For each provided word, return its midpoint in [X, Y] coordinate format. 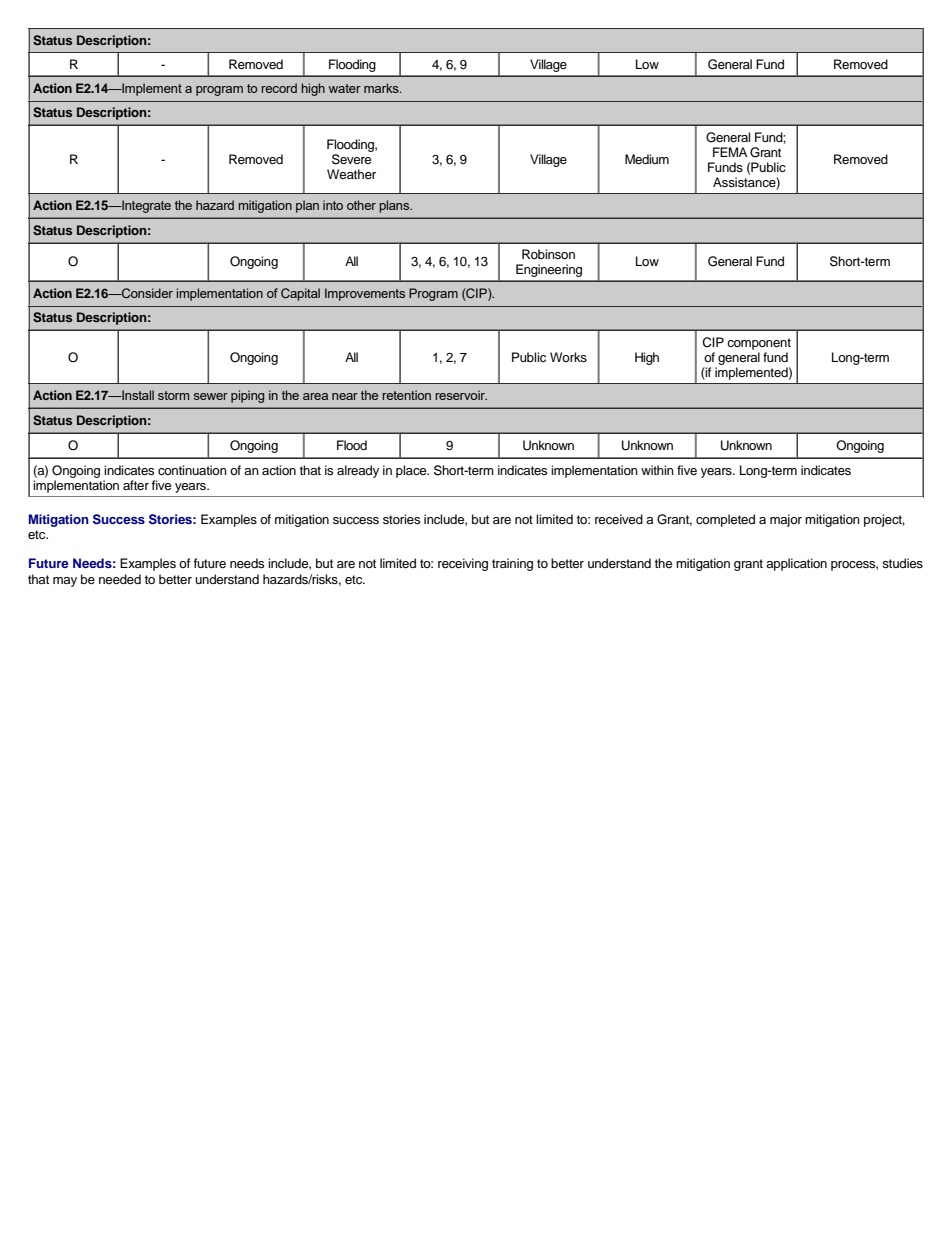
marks [382, 88]
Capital [300, 294]
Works [568, 357]
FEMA [730, 152]
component [759, 344]
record [279, 88]
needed [120, 579]
